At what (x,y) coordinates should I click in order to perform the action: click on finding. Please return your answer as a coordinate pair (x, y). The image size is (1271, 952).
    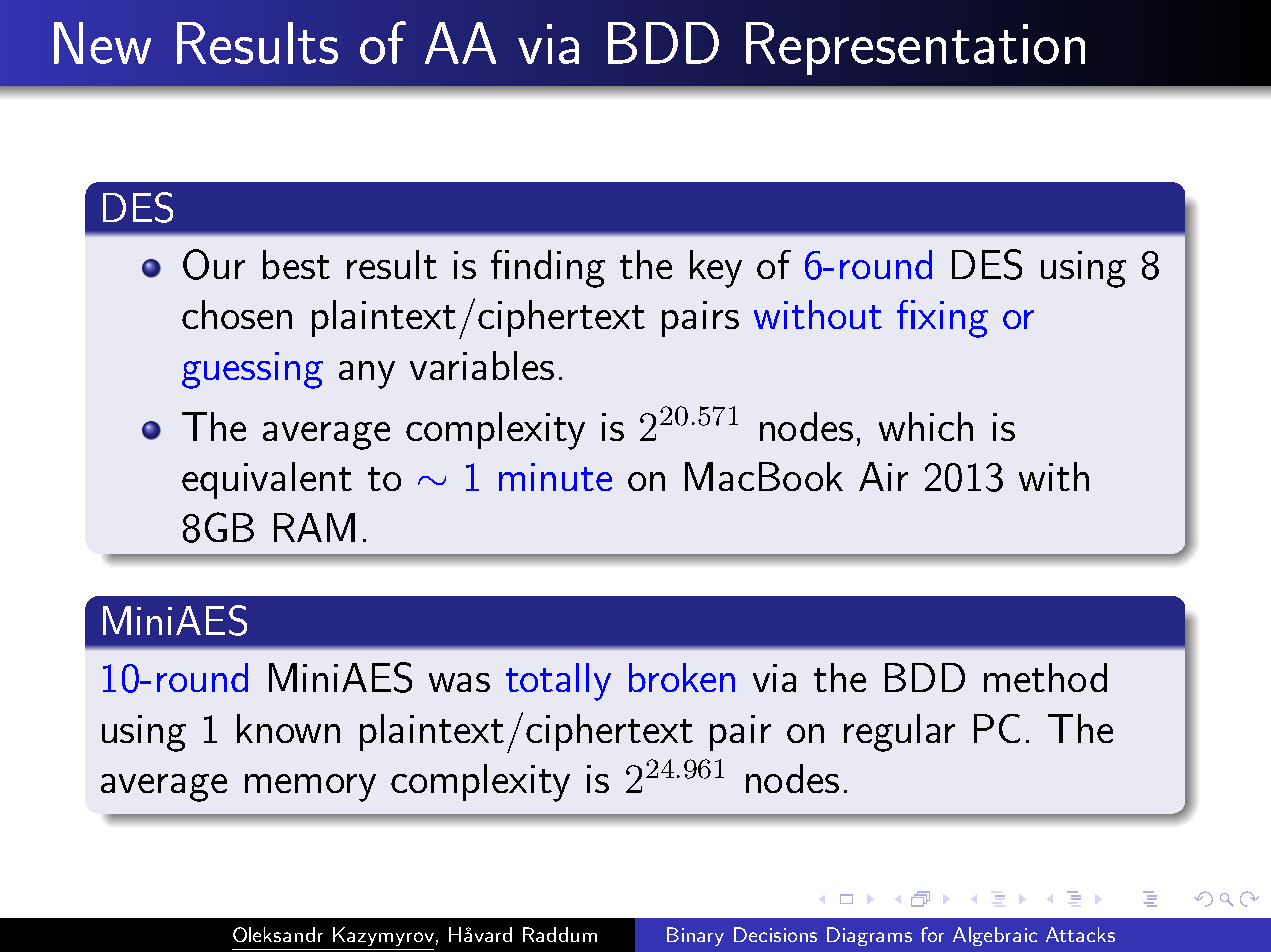
    Looking at the image, I should click on (548, 269).
